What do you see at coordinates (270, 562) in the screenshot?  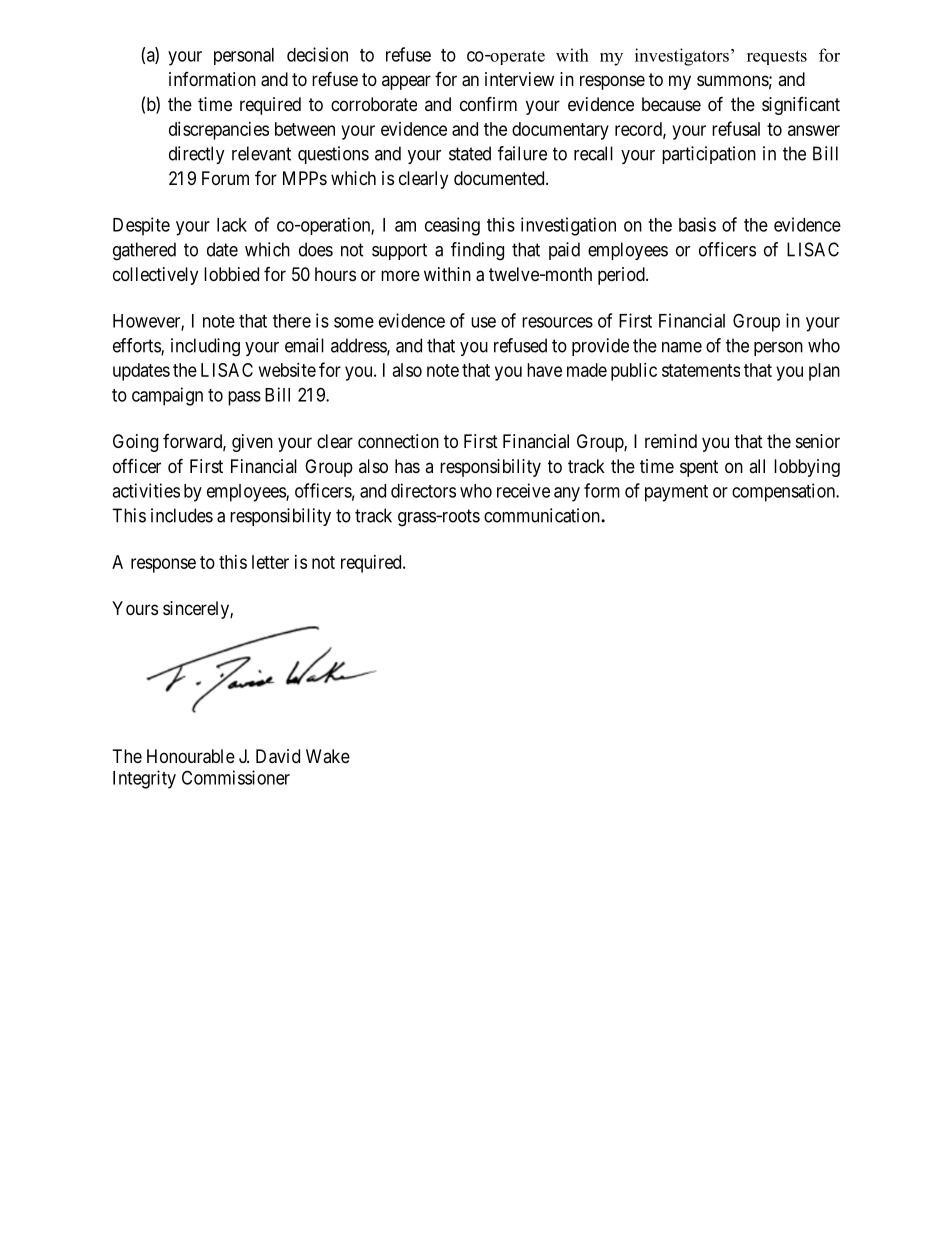 I see `letter` at bounding box center [270, 562].
